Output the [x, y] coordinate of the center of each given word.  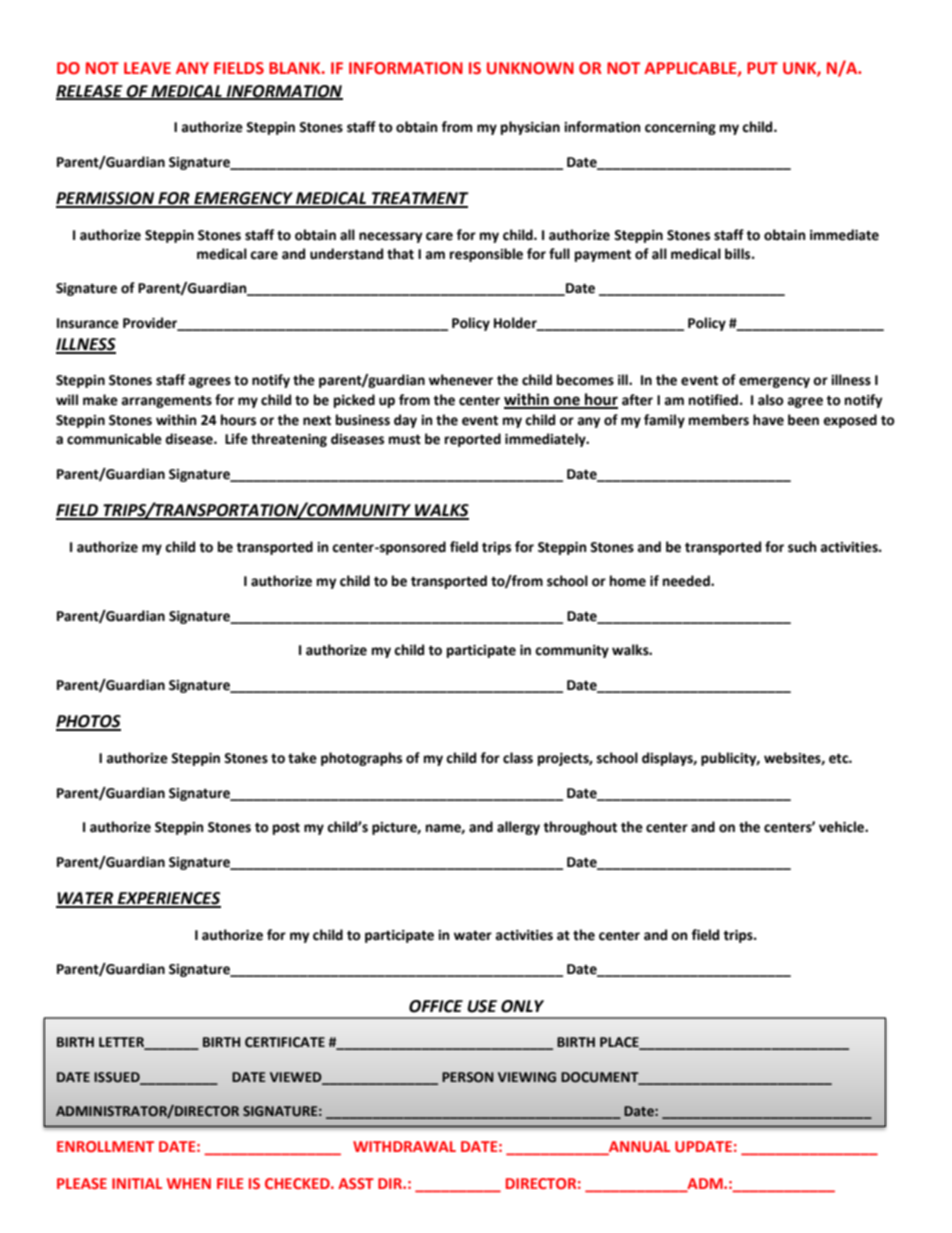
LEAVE [147, 68]
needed [687, 581]
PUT [762, 68]
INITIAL [137, 1183]
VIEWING [527, 1077]
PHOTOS [88, 722]
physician [530, 128]
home [628, 581]
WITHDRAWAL [404, 1146]
